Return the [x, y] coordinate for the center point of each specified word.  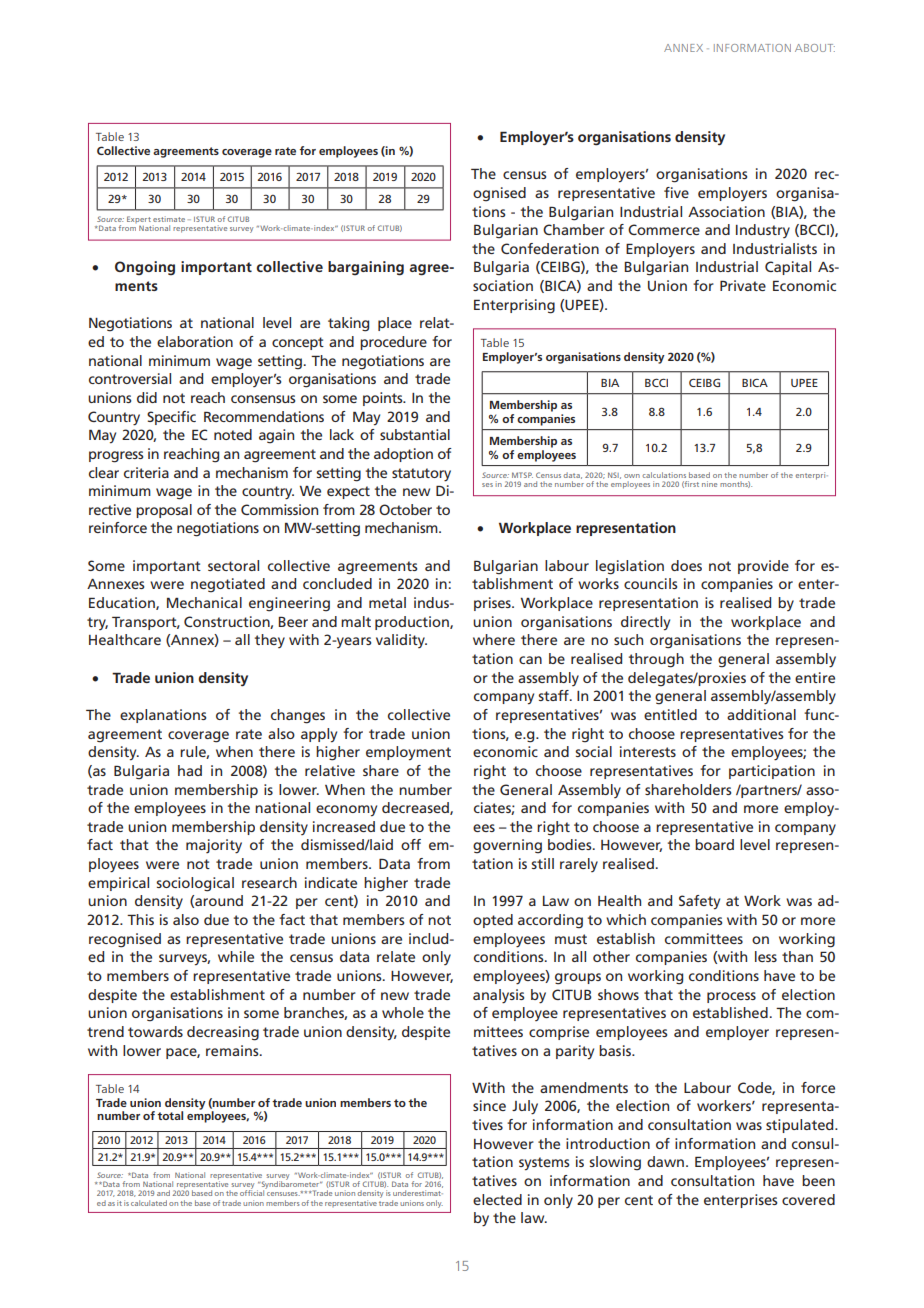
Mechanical [204, 602]
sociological [195, 884]
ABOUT [815, 48]
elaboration [195, 341]
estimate [169, 219]
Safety [699, 902]
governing [507, 846]
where [494, 639]
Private [743, 285]
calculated [149, 1203]
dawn [665, 1161]
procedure [393, 343]
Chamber [574, 229]
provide [763, 567]
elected [497, 1199]
